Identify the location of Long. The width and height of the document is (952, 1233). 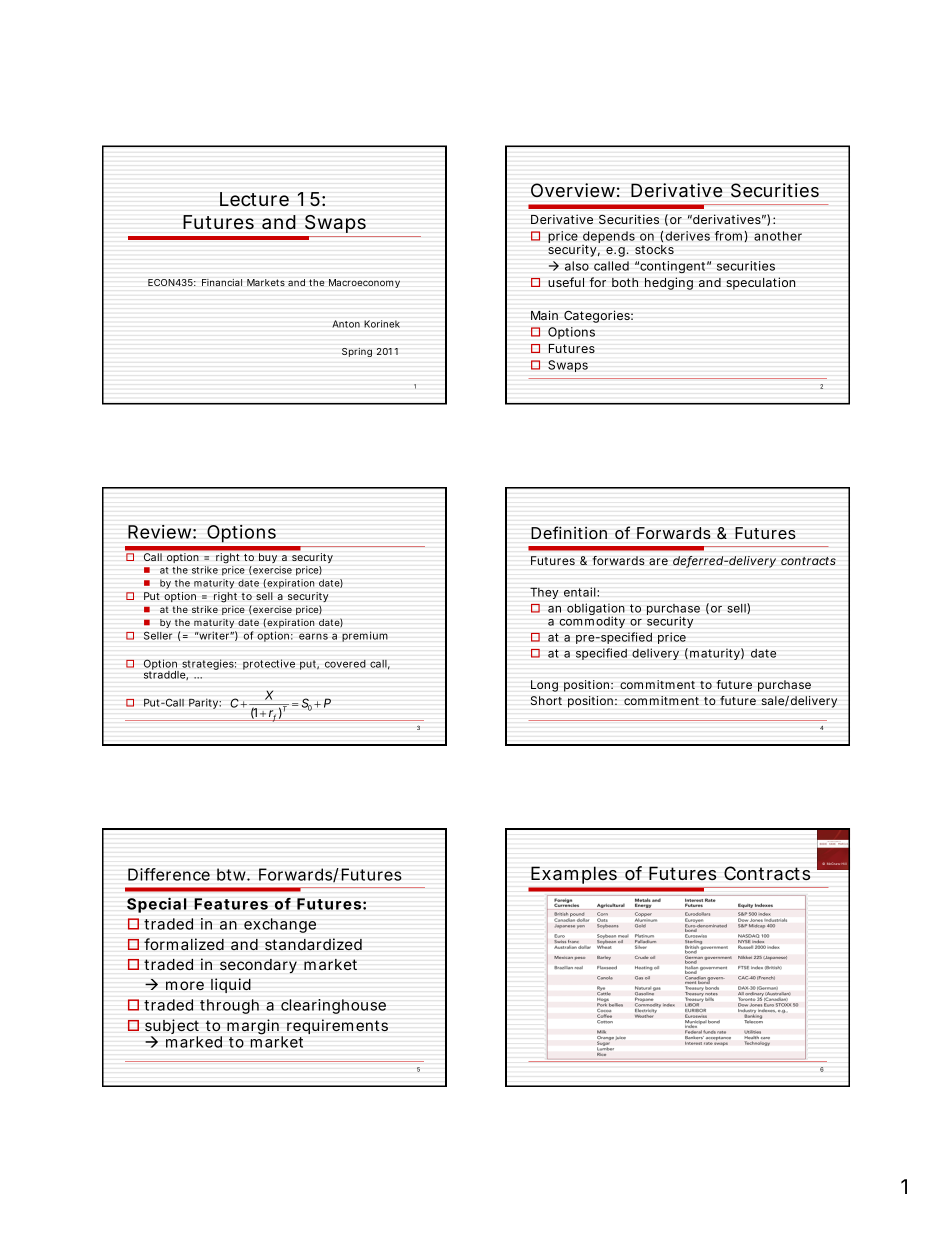
(544, 686).
